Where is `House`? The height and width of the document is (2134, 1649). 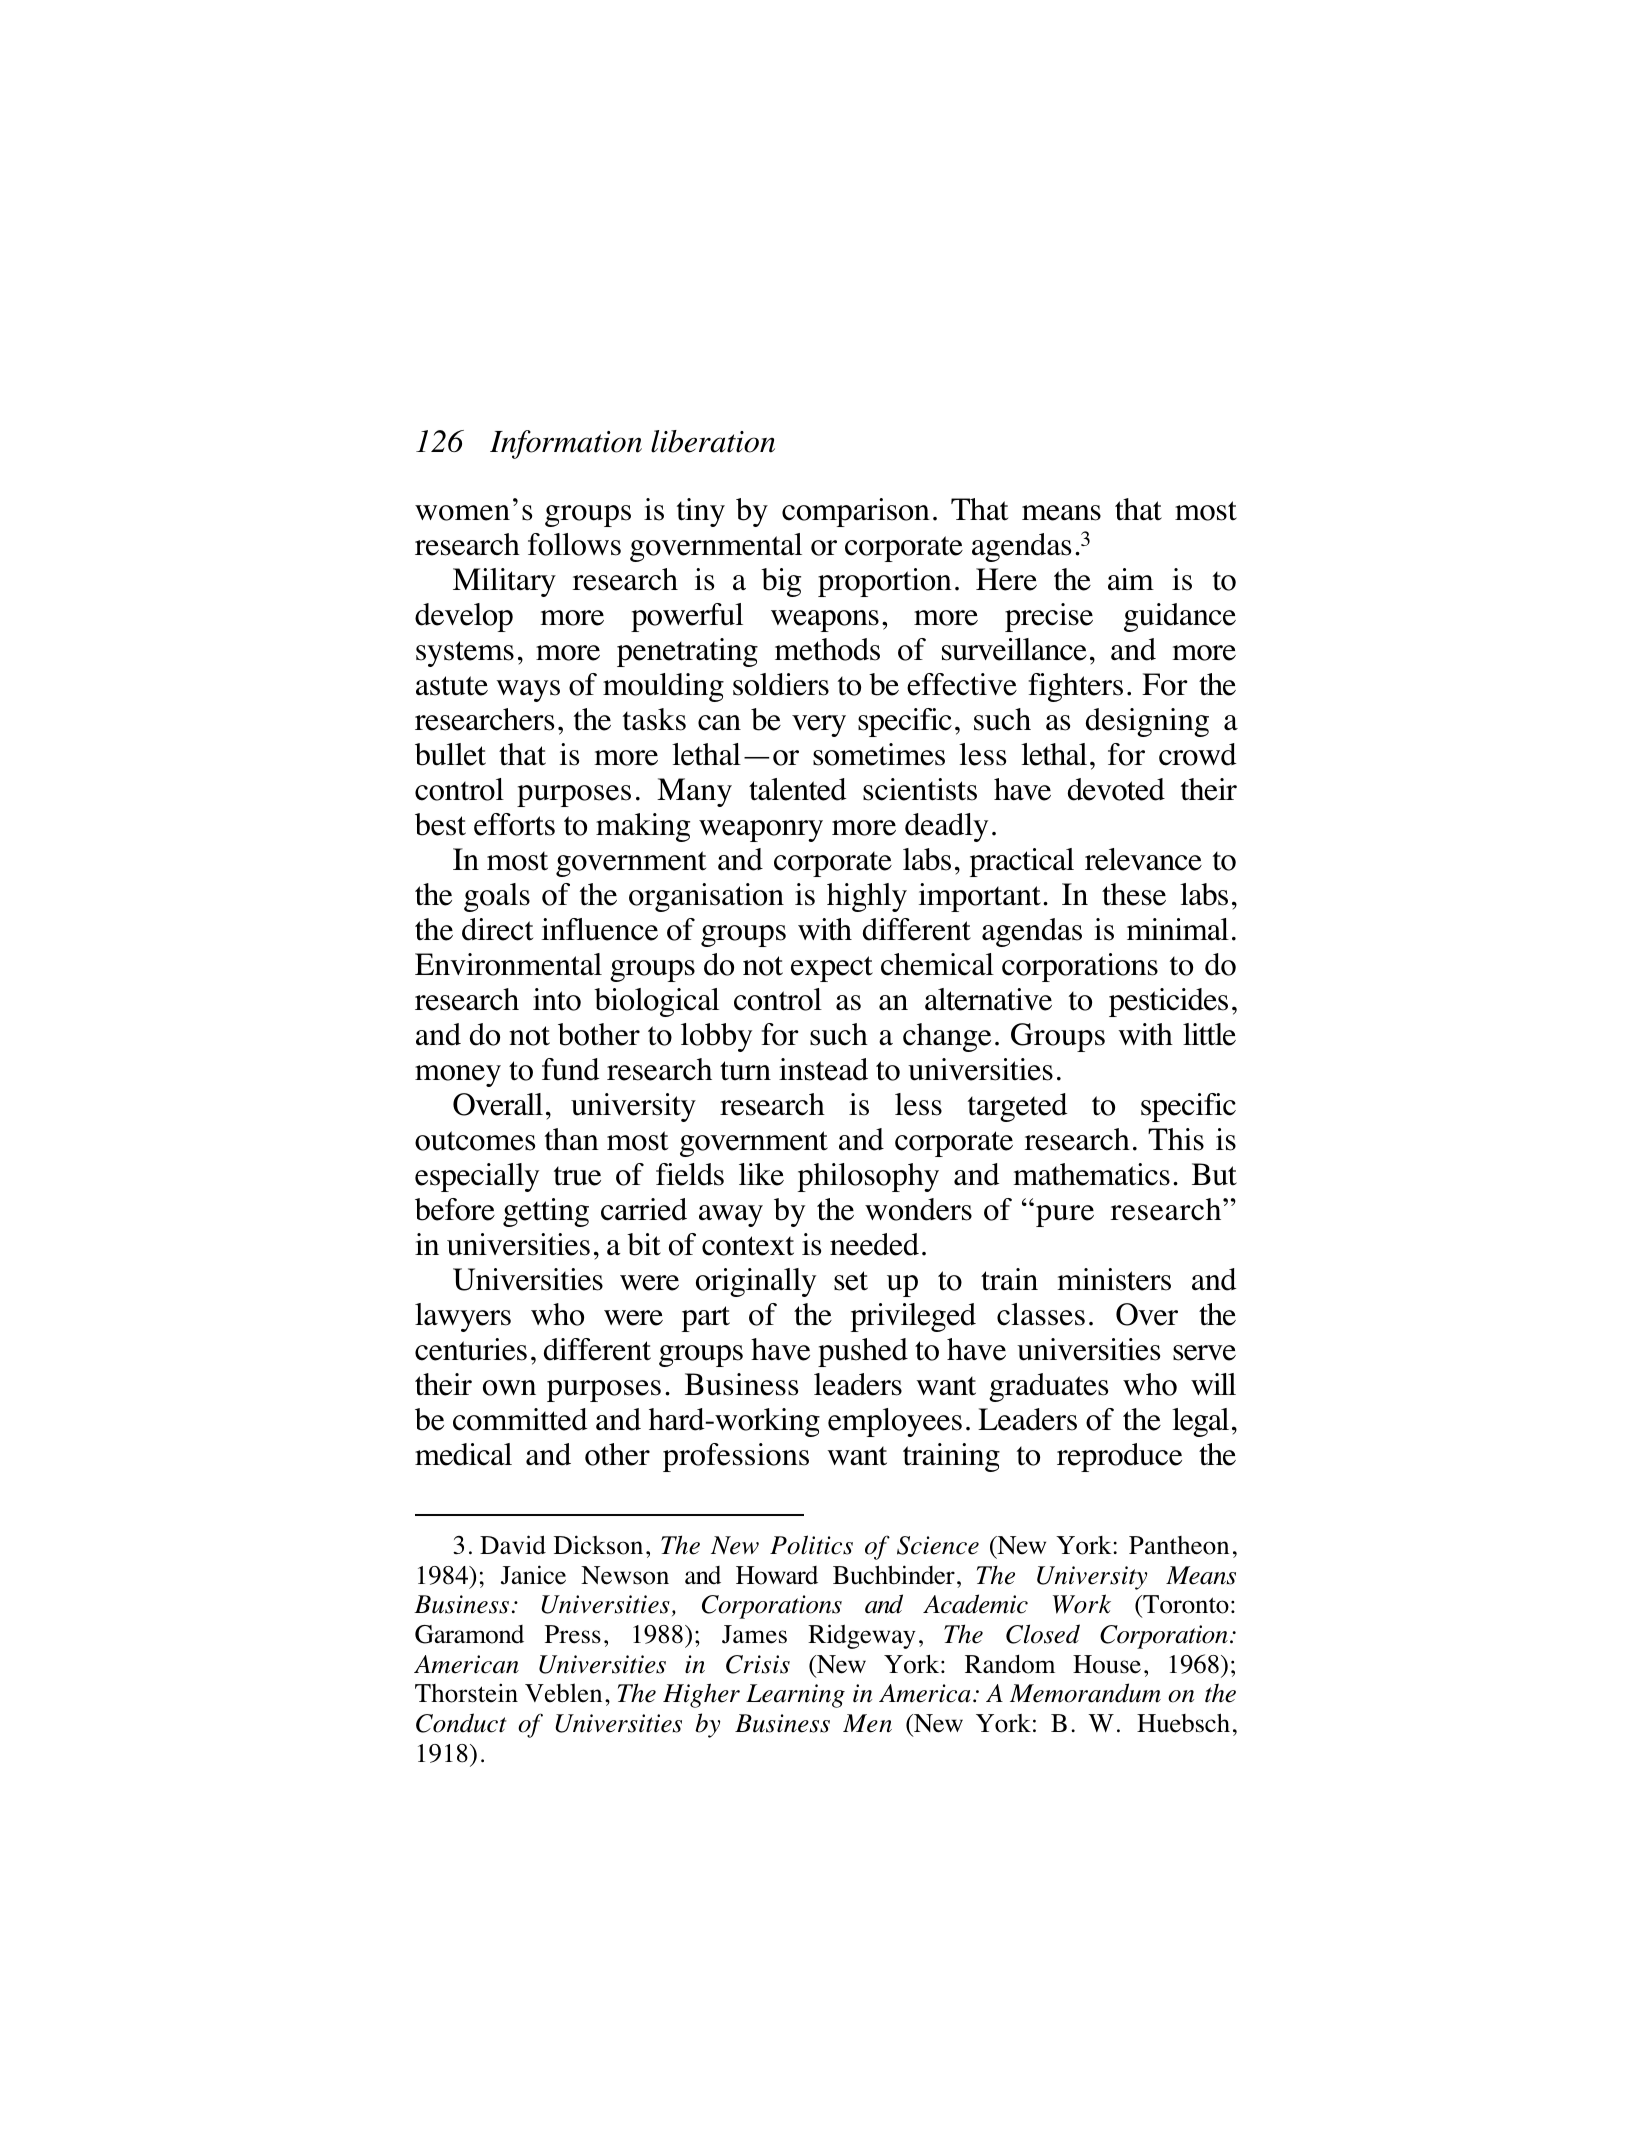
House is located at coordinates (1107, 1664).
